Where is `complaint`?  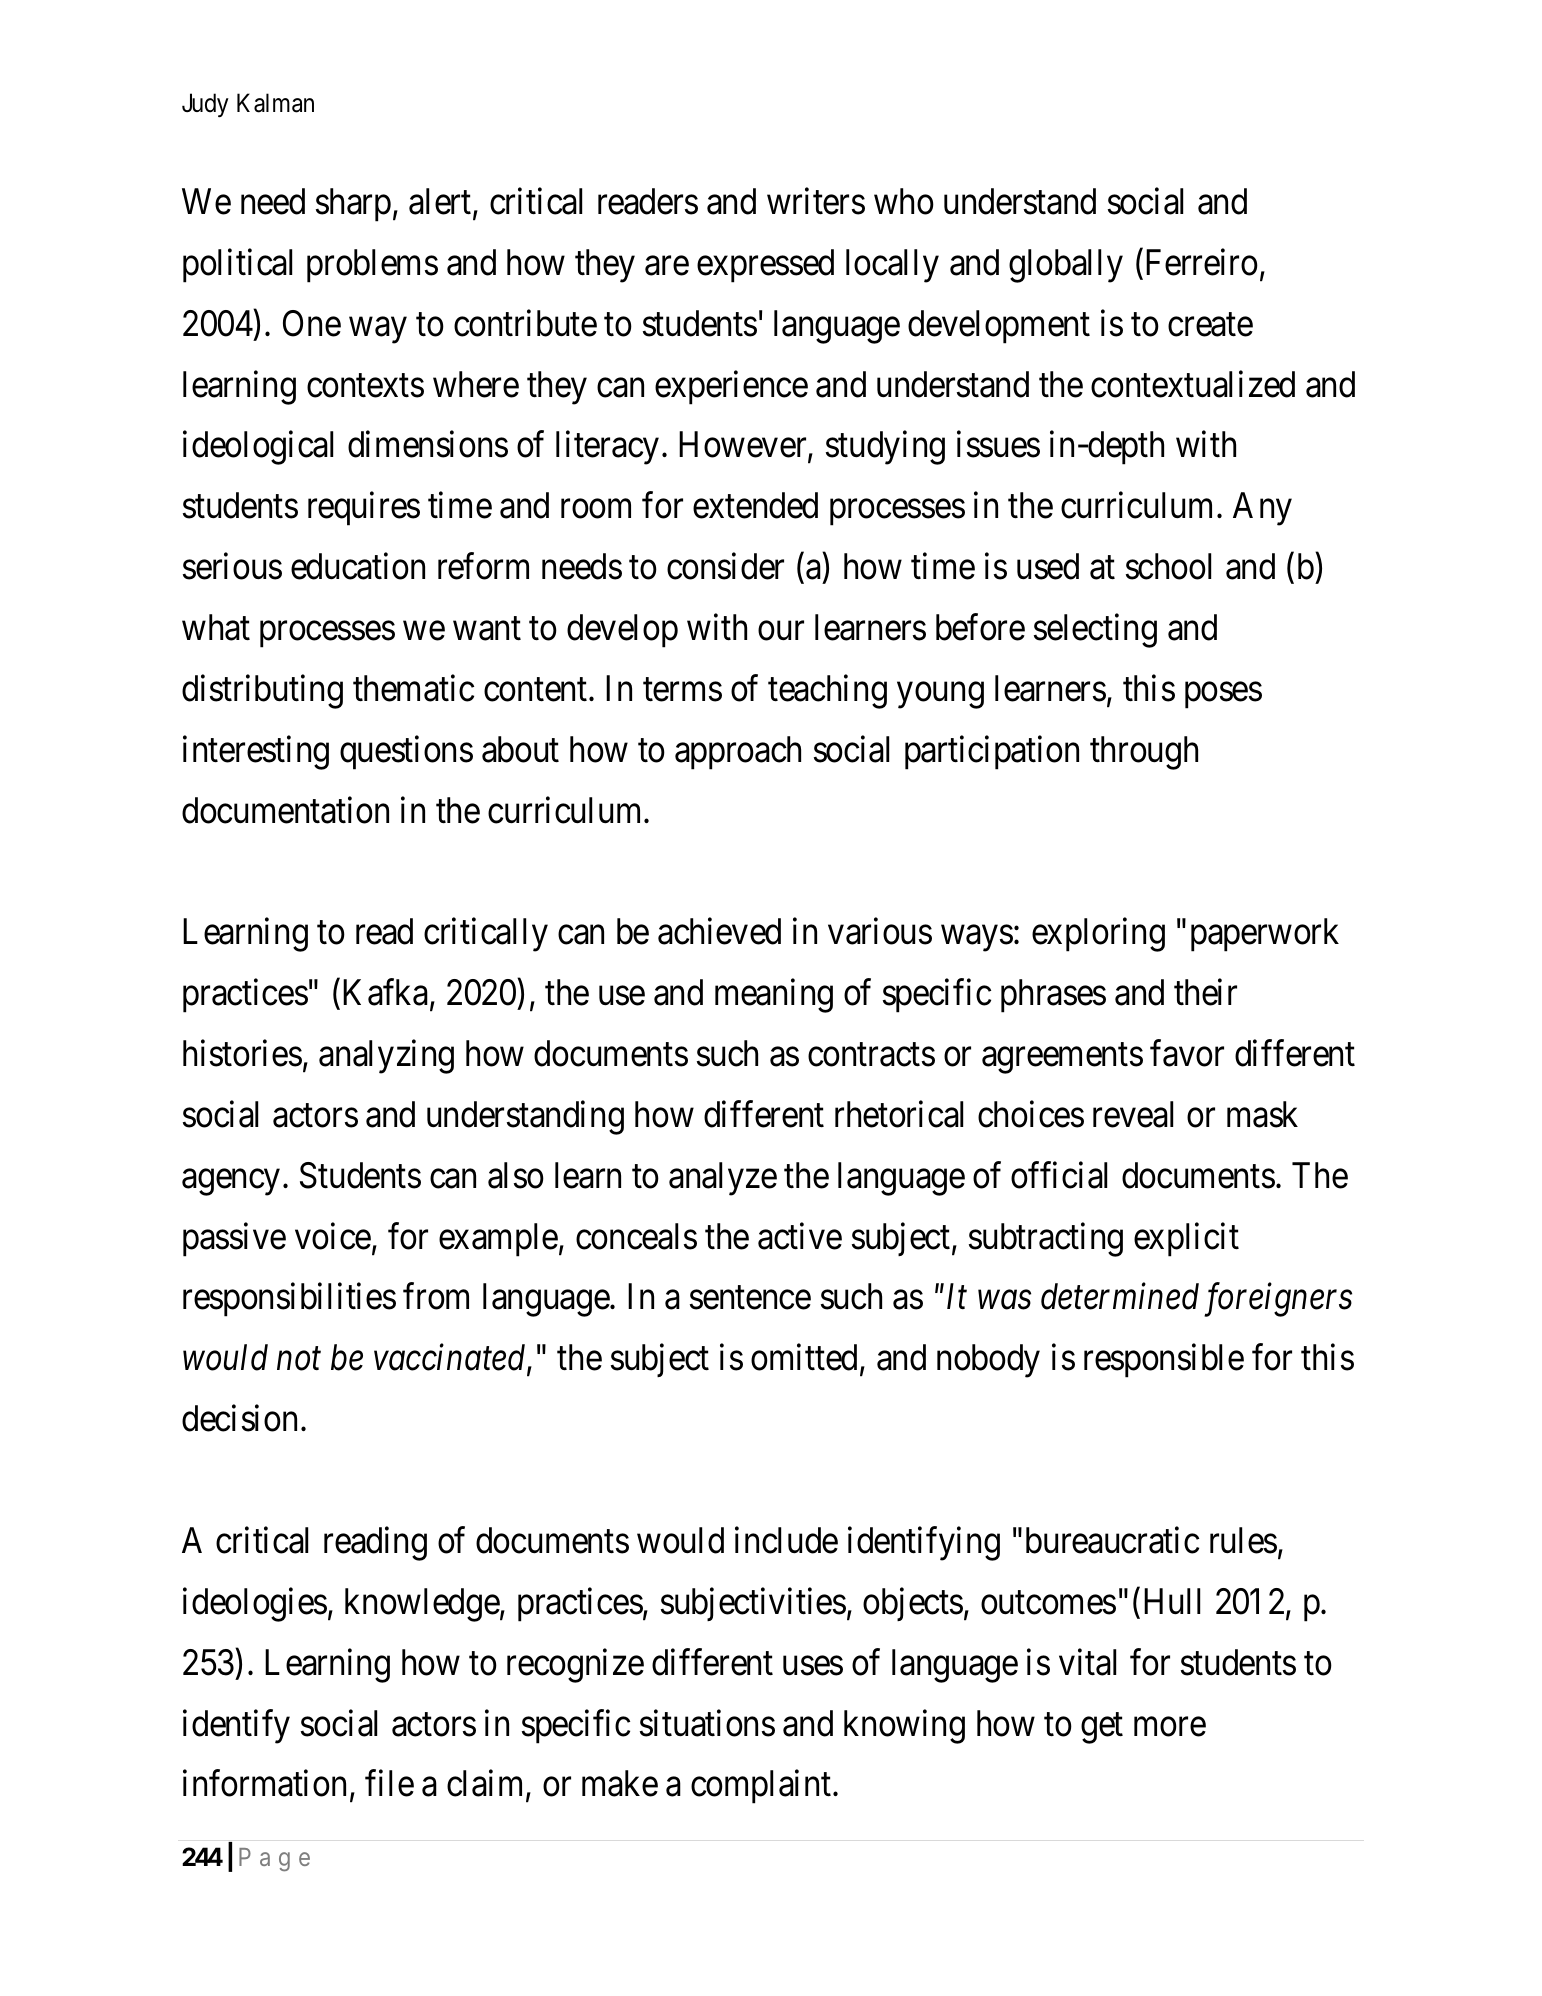 complaint is located at coordinates (762, 1787).
